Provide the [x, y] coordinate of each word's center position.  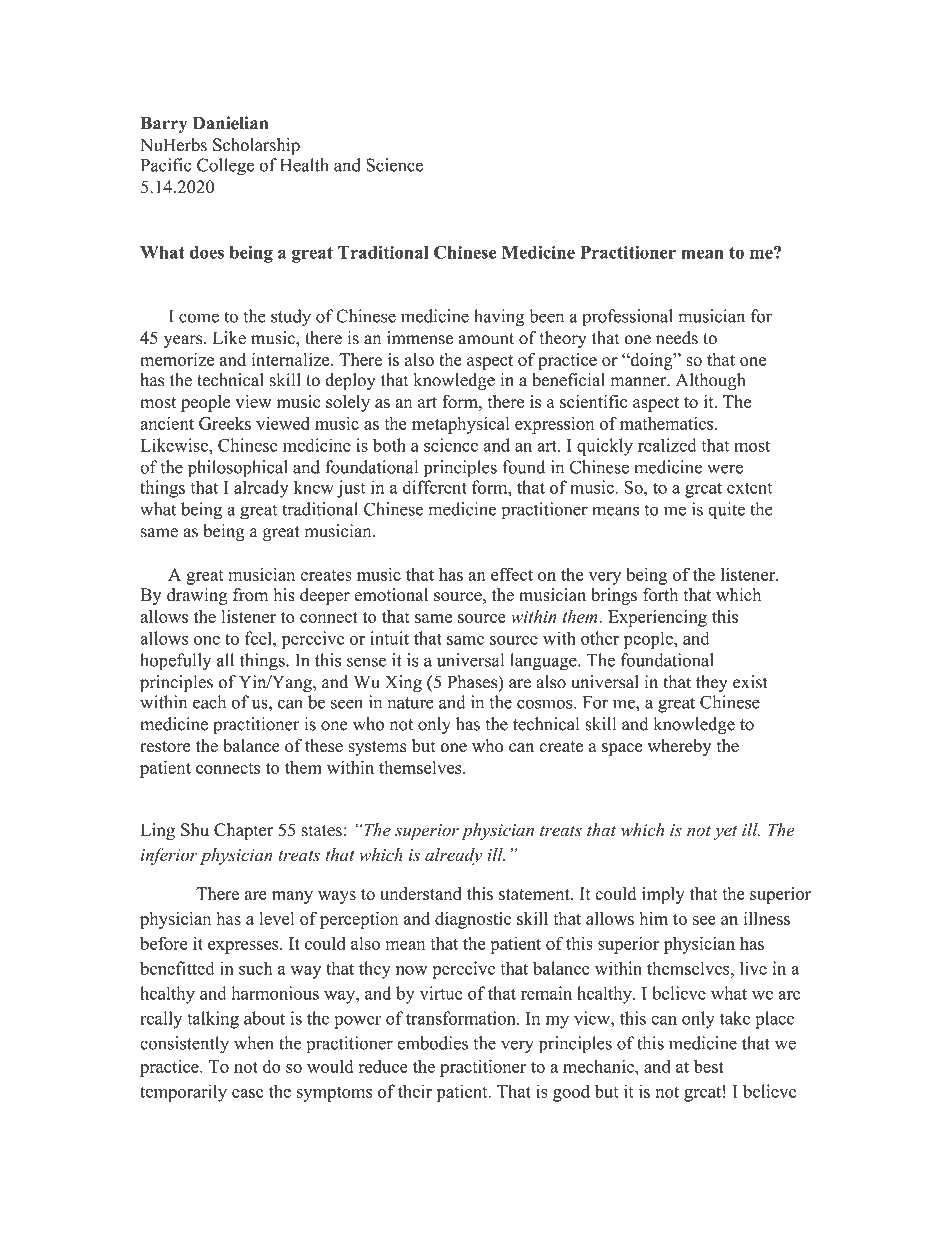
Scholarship [256, 146]
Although [710, 381]
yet [725, 832]
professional [627, 318]
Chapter [243, 831]
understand [421, 893]
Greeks [225, 423]
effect [512, 574]
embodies [432, 1043]
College [225, 167]
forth [661, 595]
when [254, 1043]
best [709, 1066]
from [251, 595]
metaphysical [461, 425]
